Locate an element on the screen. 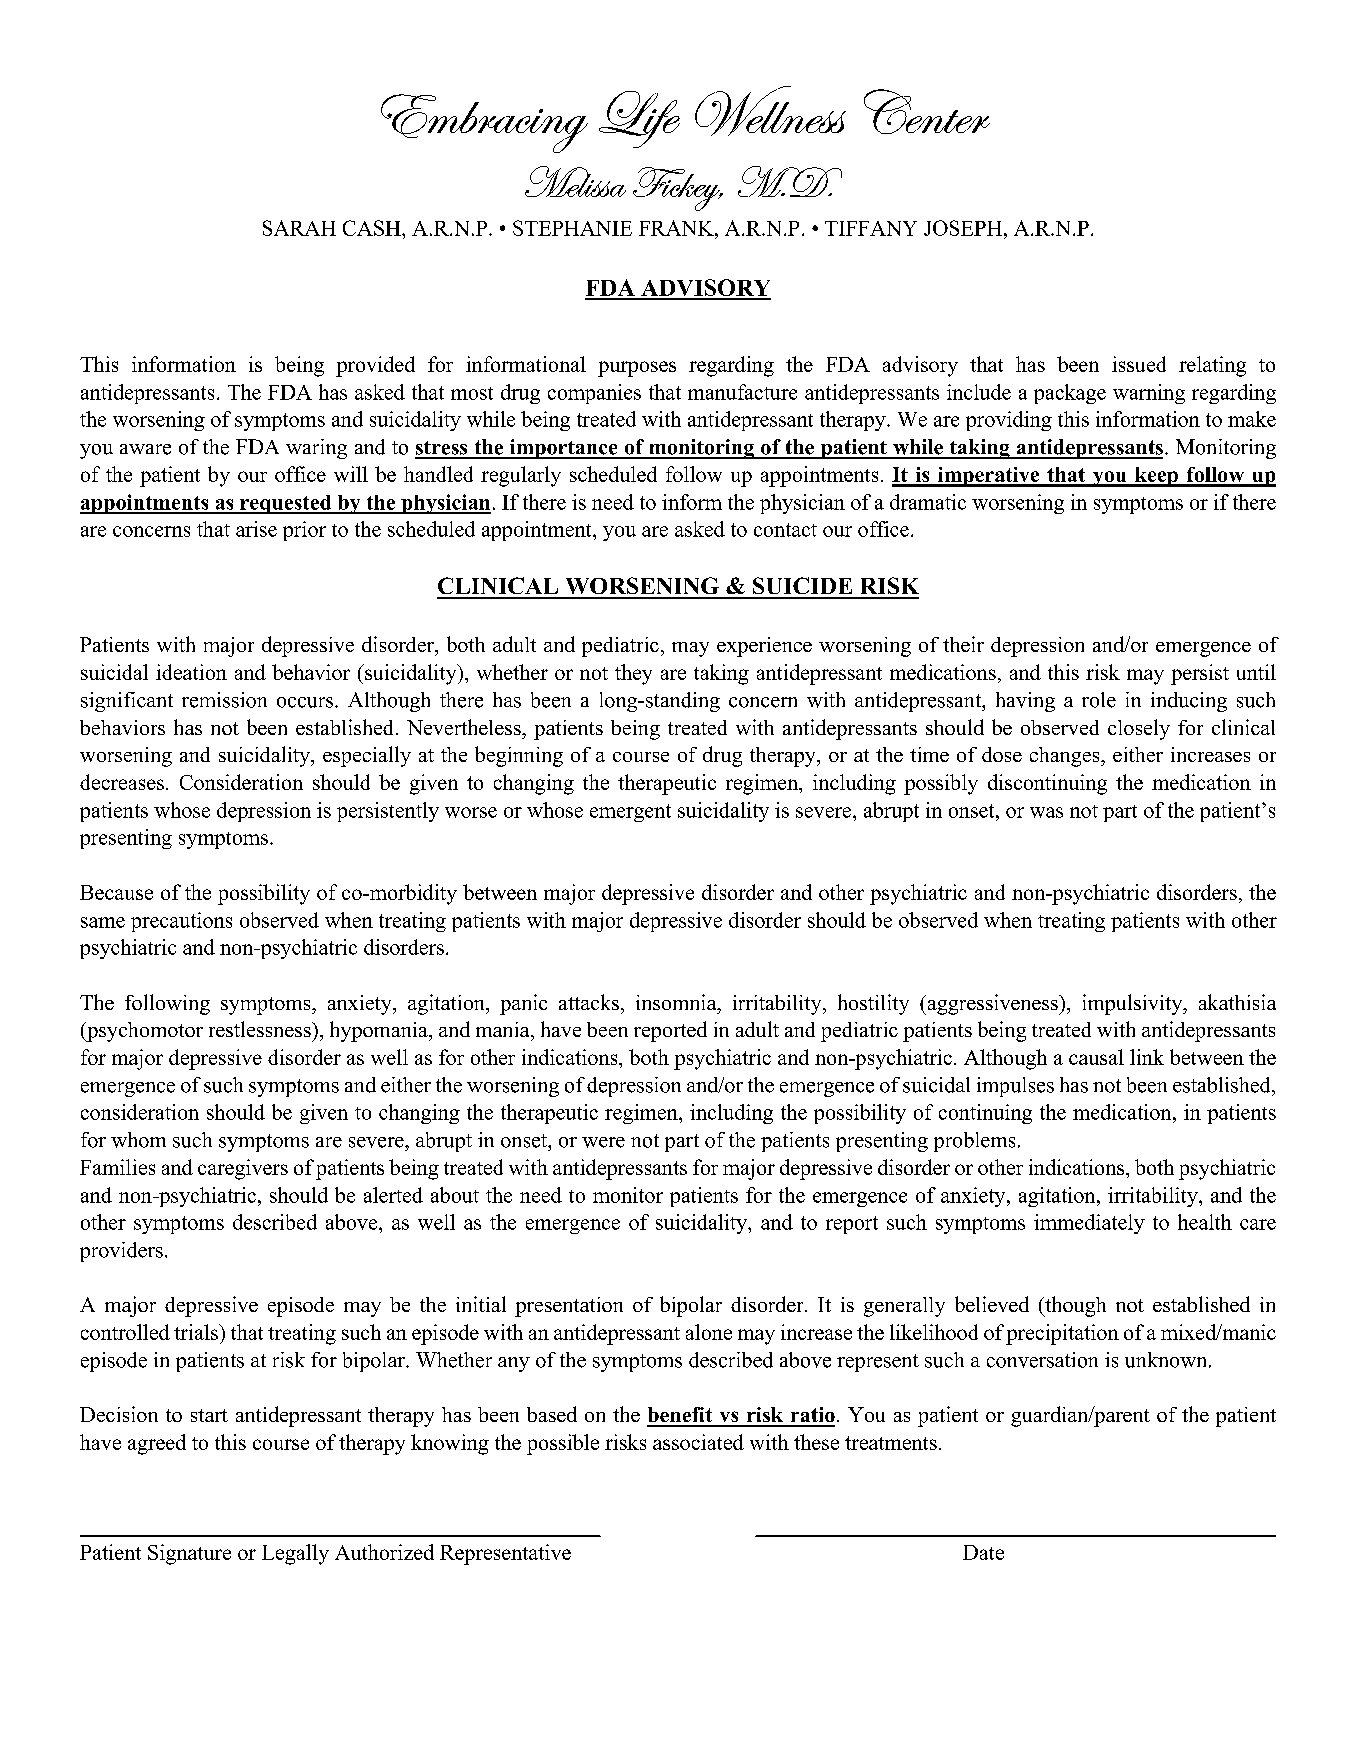 Image resolution: width=1356 pixels, height=1755 pixels. alone is located at coordinates (709, 1332).
